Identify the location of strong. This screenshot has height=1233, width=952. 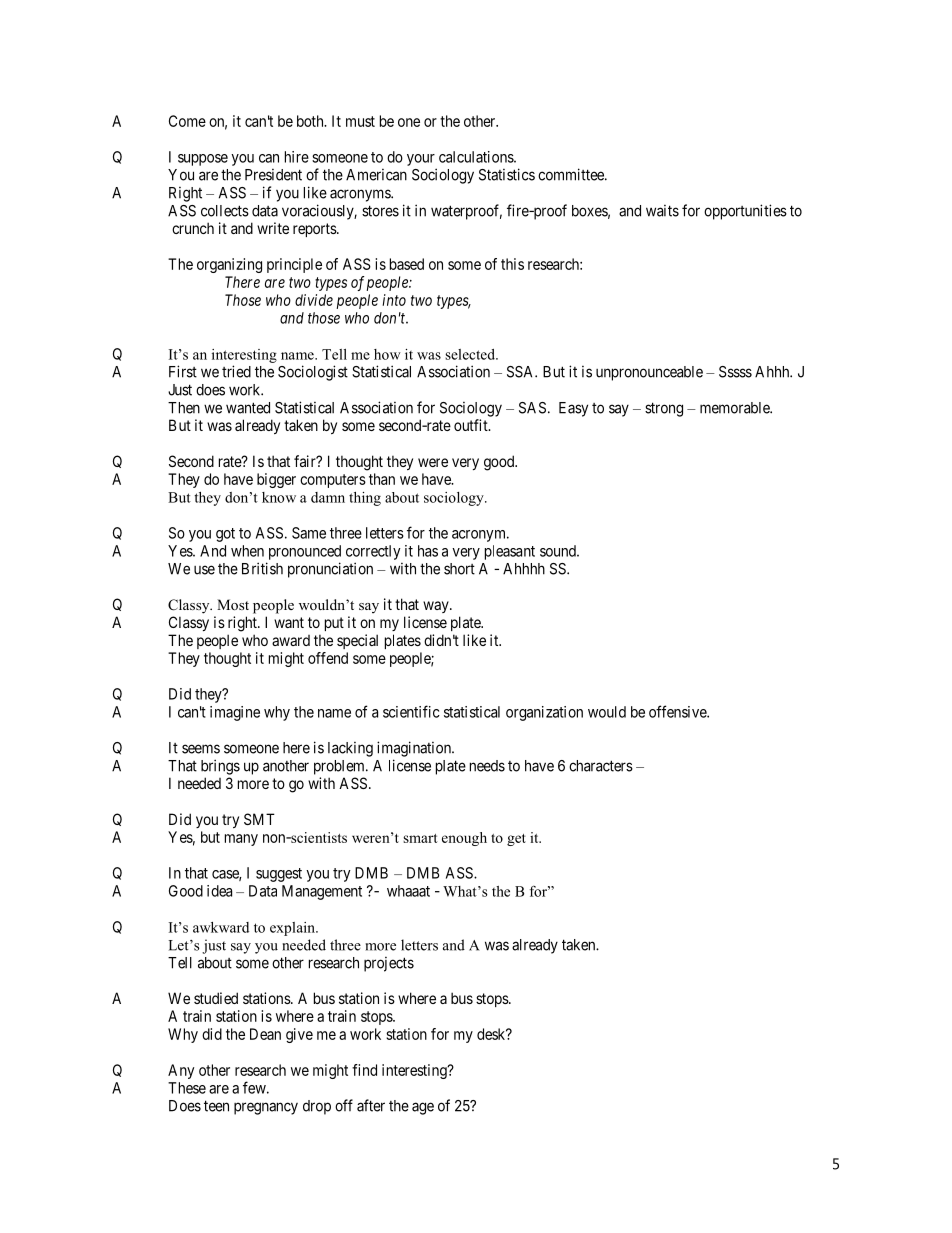
(664, 409).
